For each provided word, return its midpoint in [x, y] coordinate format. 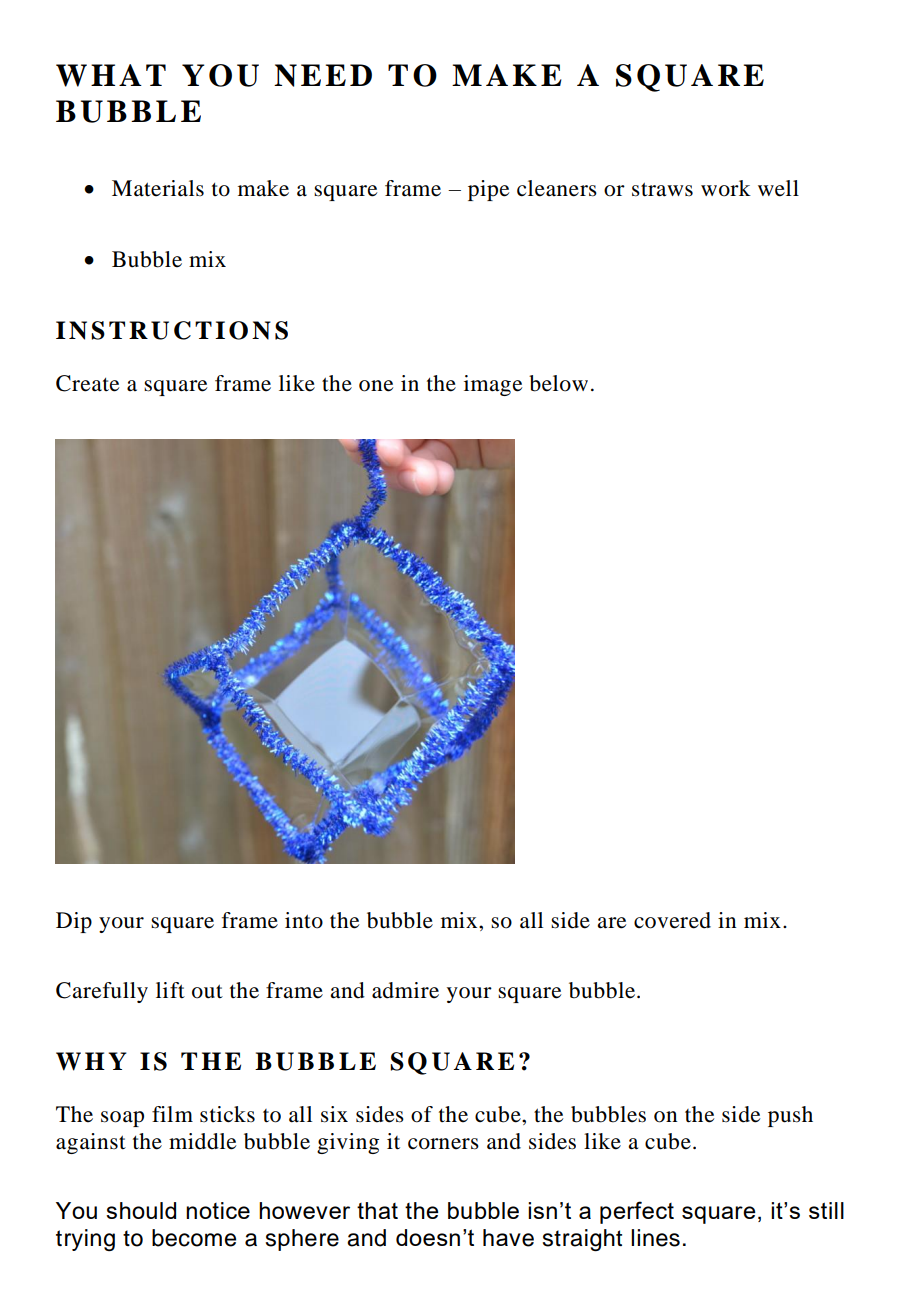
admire [405, 990]
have [508, 1238]
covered [672, 920]
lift [170, 990]
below [558, 383]
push [790, 1116]
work [726, 188]
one [376, 386]
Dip [74, 922]
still [826, 1210]
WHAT [111, 75]
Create [87, 383]
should [141, 1210]
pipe [488, 190]
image [493, 385]
